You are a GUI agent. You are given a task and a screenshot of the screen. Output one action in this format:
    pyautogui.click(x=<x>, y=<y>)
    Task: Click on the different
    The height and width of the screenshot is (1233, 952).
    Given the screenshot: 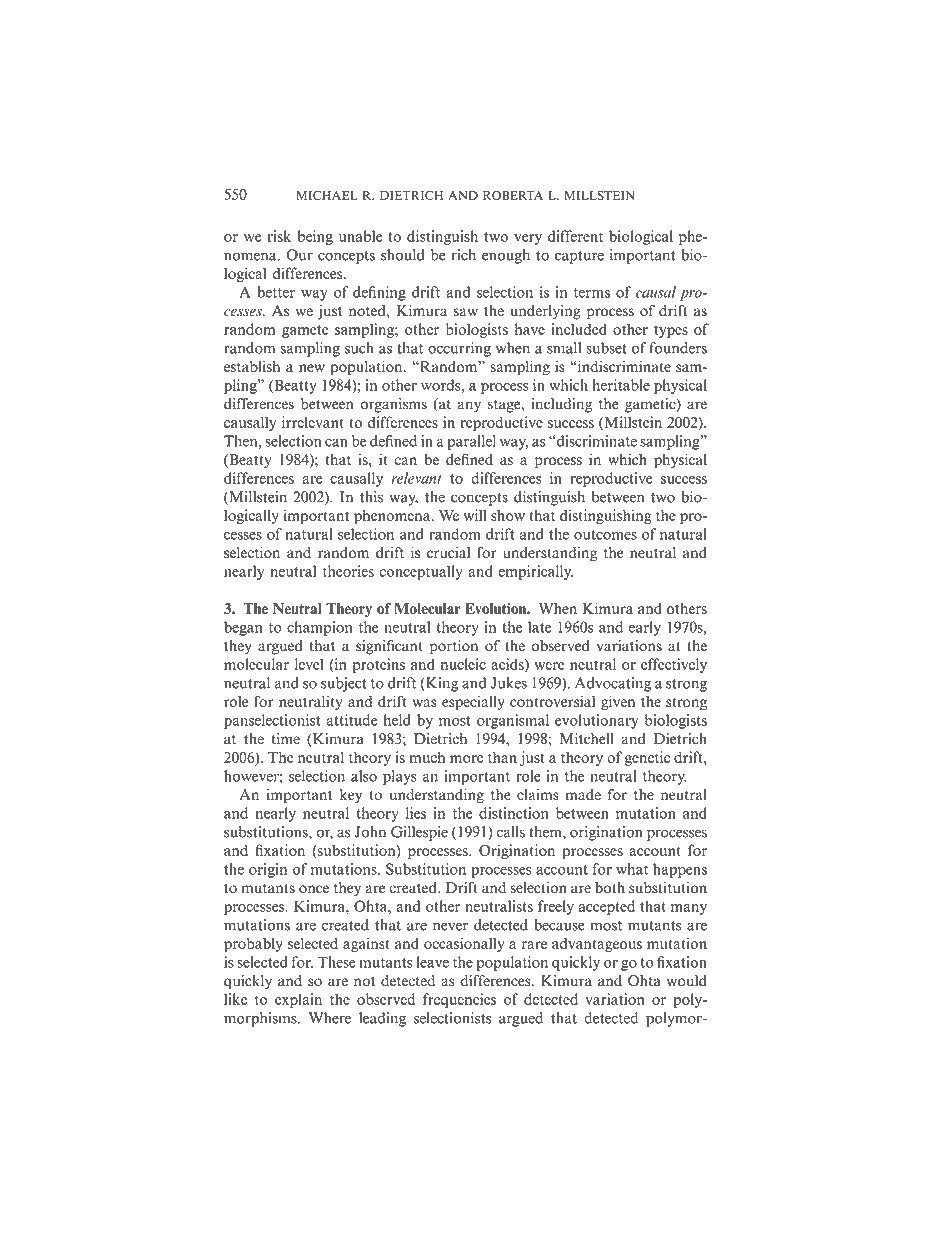 What is the action you would take?
    pyautogui.click(x=575, y=236)
